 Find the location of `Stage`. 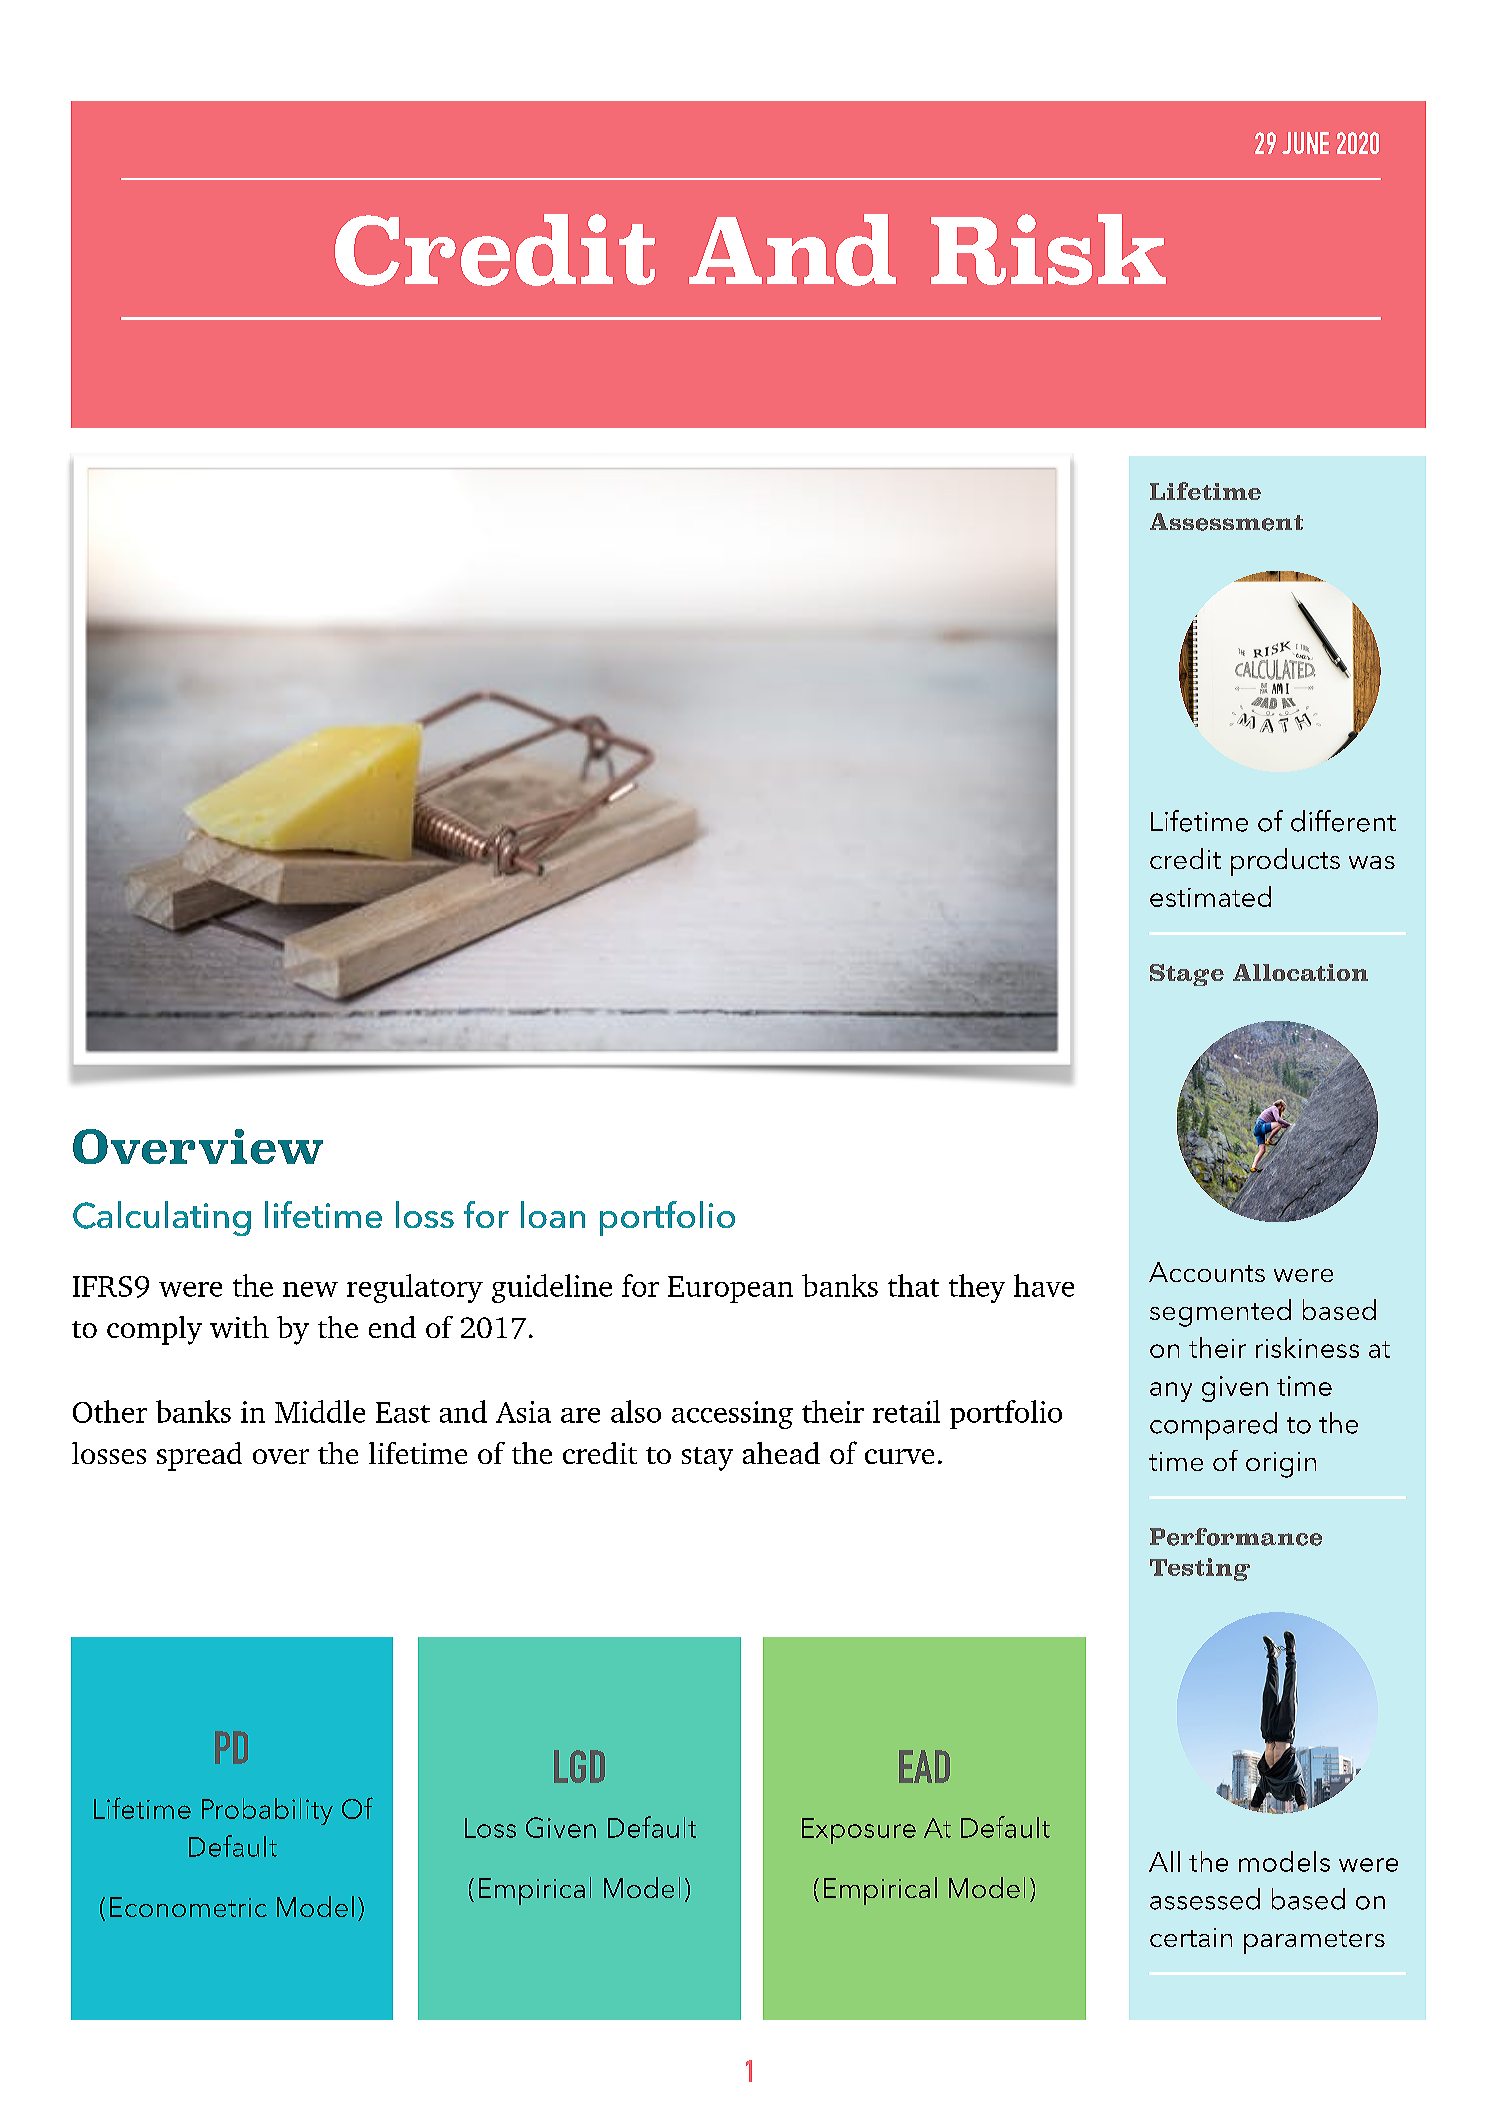

Stage is located at coordinates (1187, 975).
